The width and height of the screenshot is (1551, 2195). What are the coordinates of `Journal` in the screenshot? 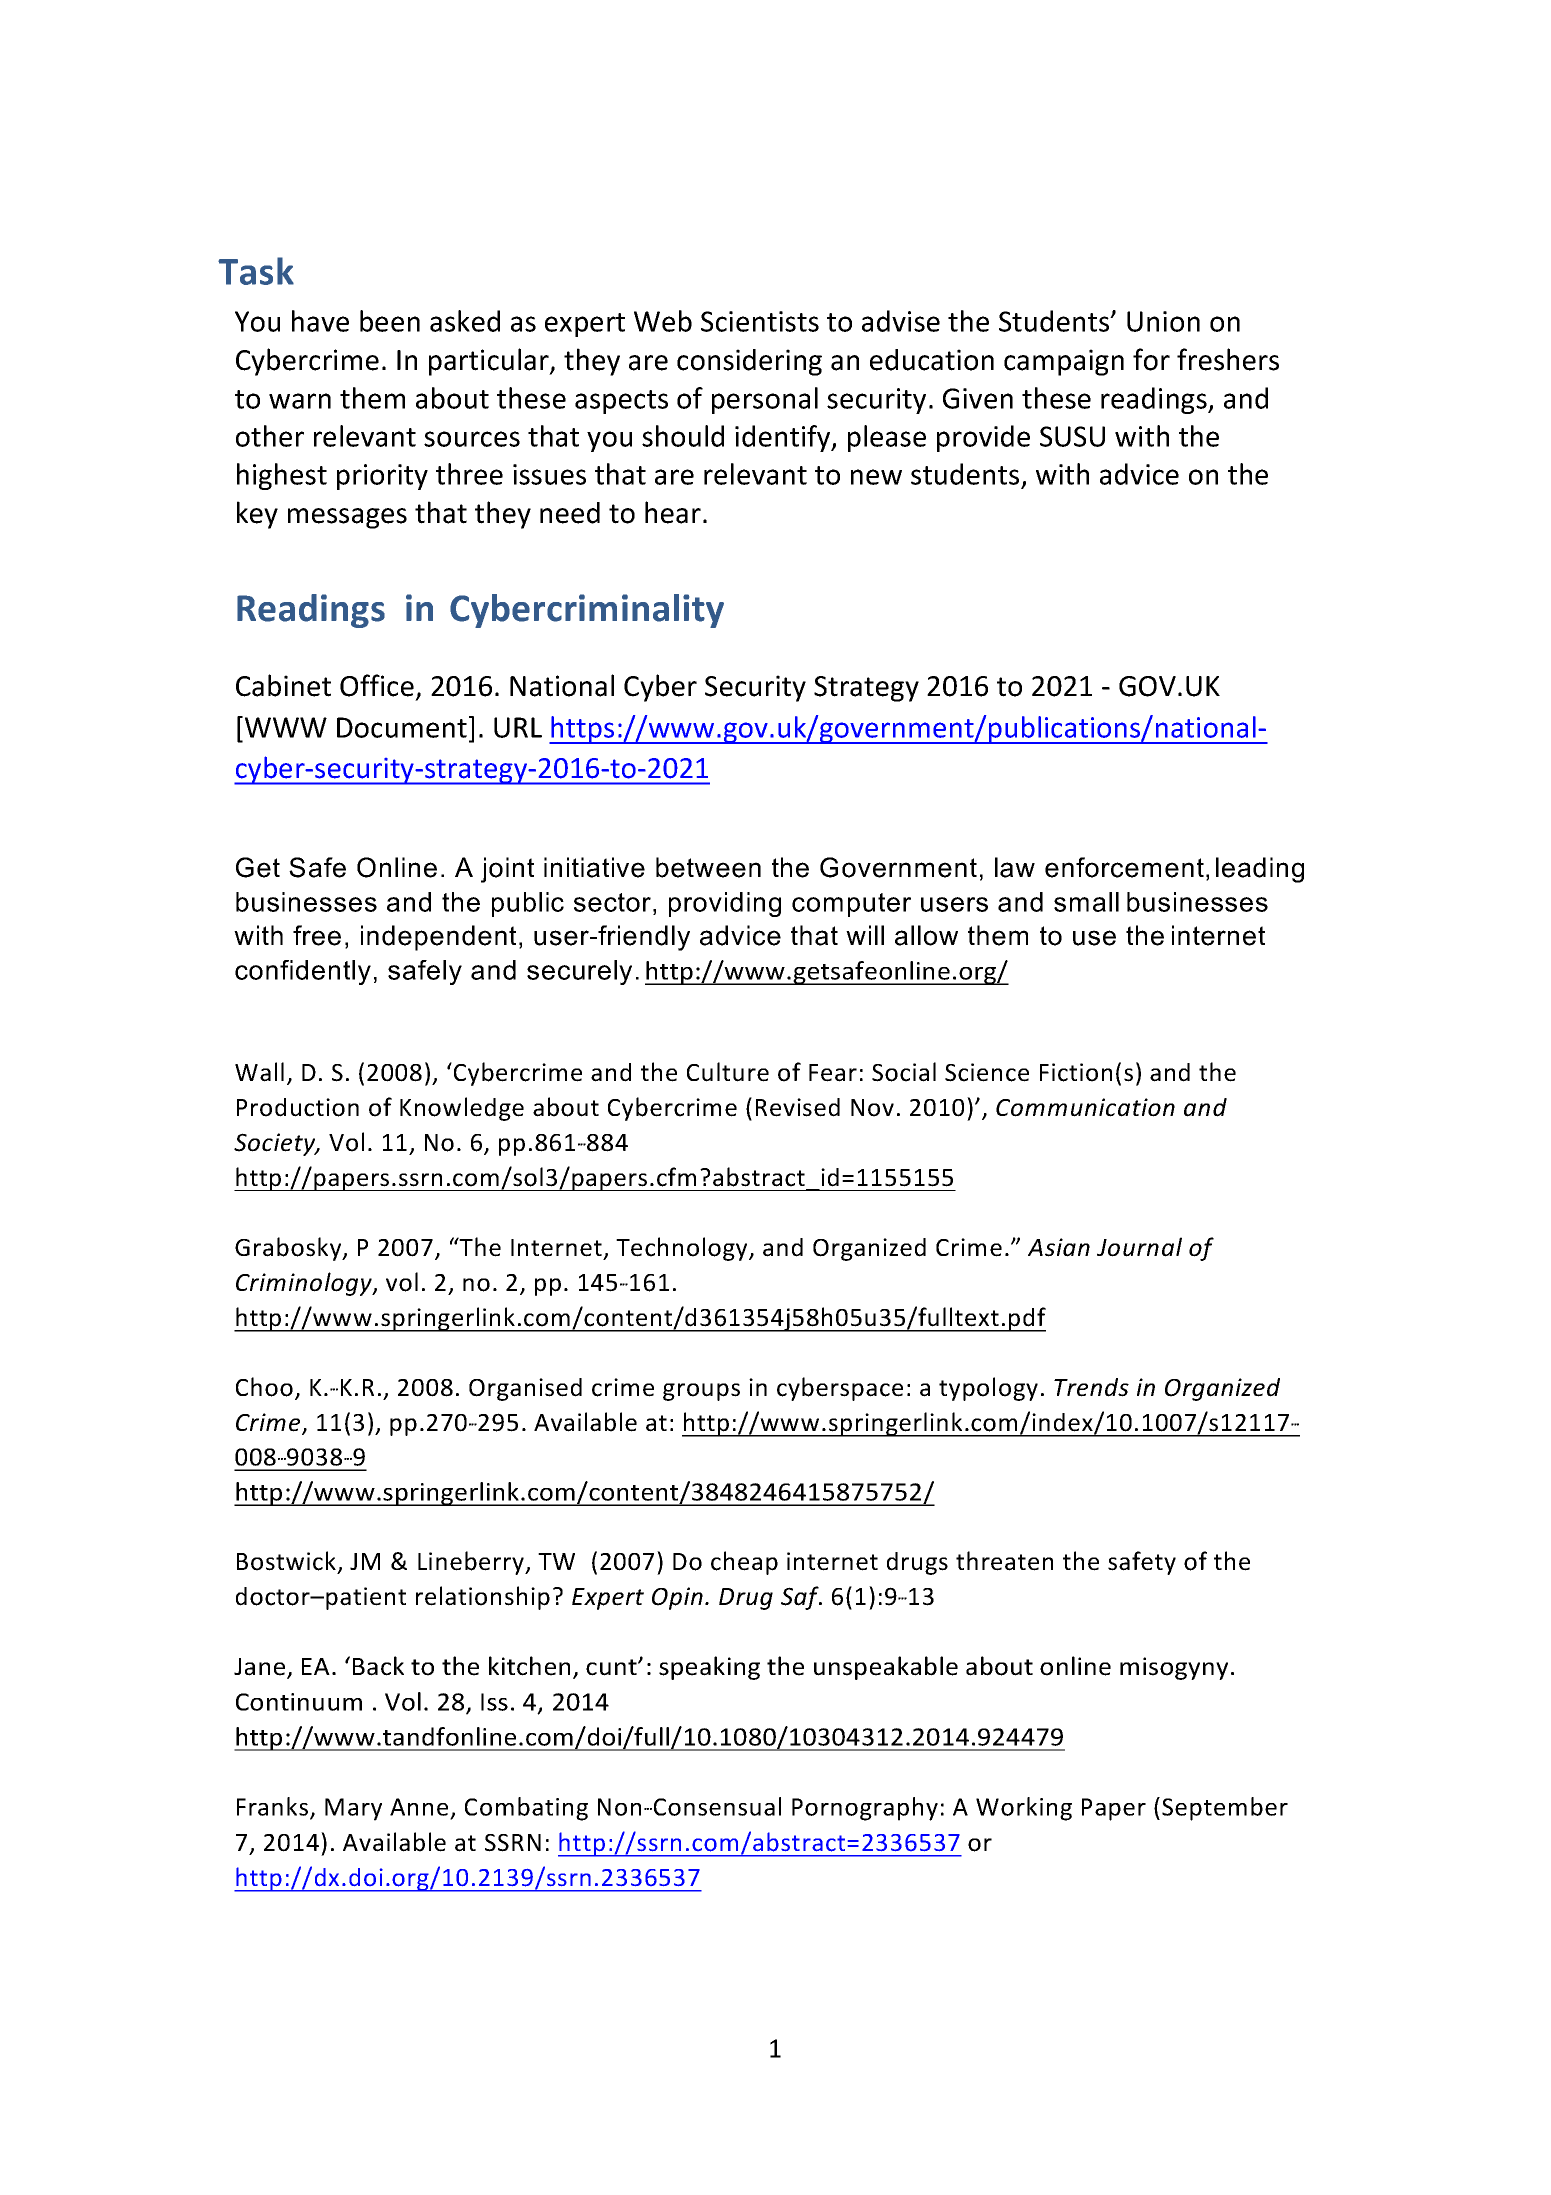 It's located at (1139, 1247).
